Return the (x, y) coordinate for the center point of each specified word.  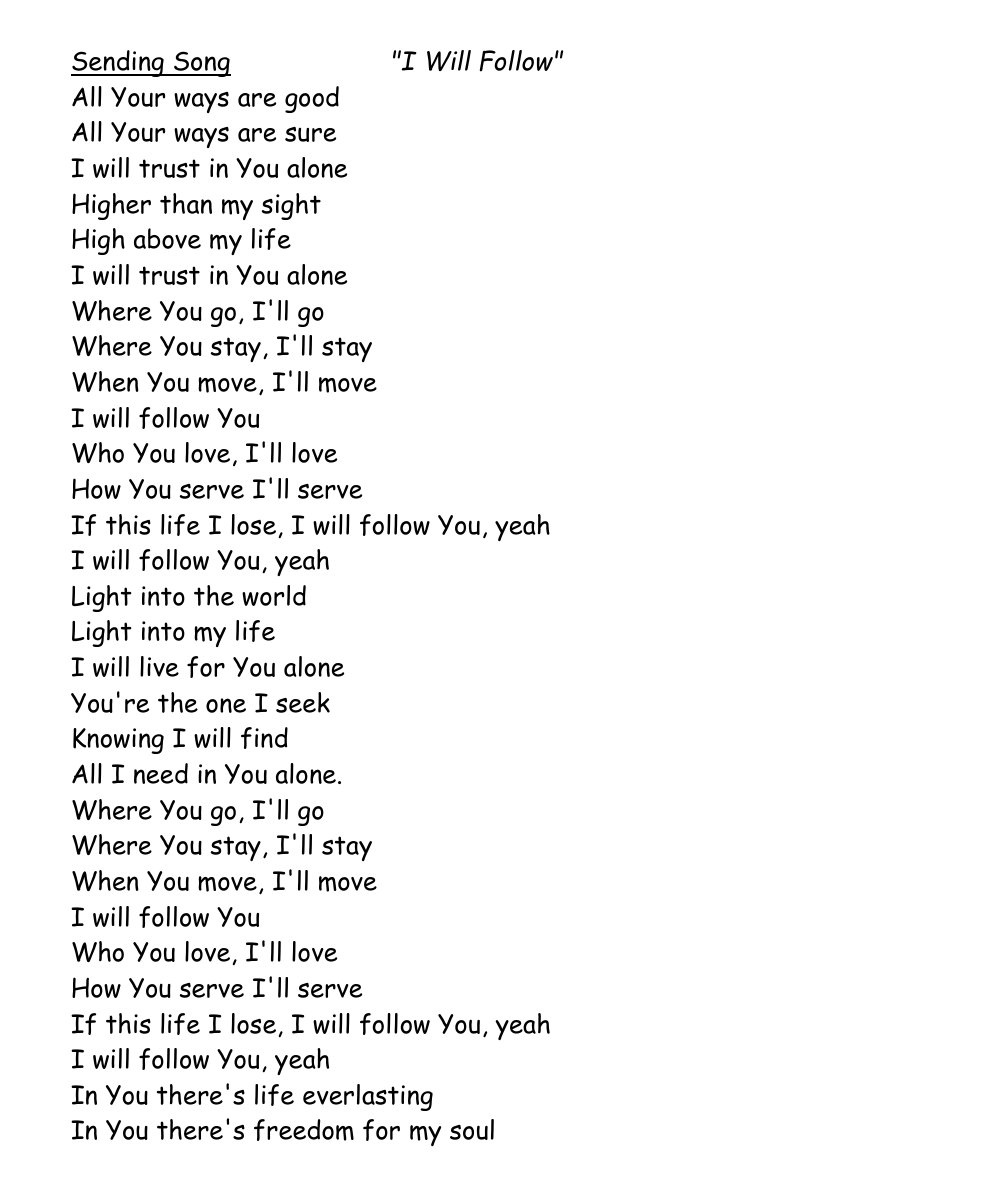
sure (310, 134)
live (159, 666)
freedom (304, 1130)
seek (303, 702)
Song (201, 64)
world (274, 595)
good (312, 99)
